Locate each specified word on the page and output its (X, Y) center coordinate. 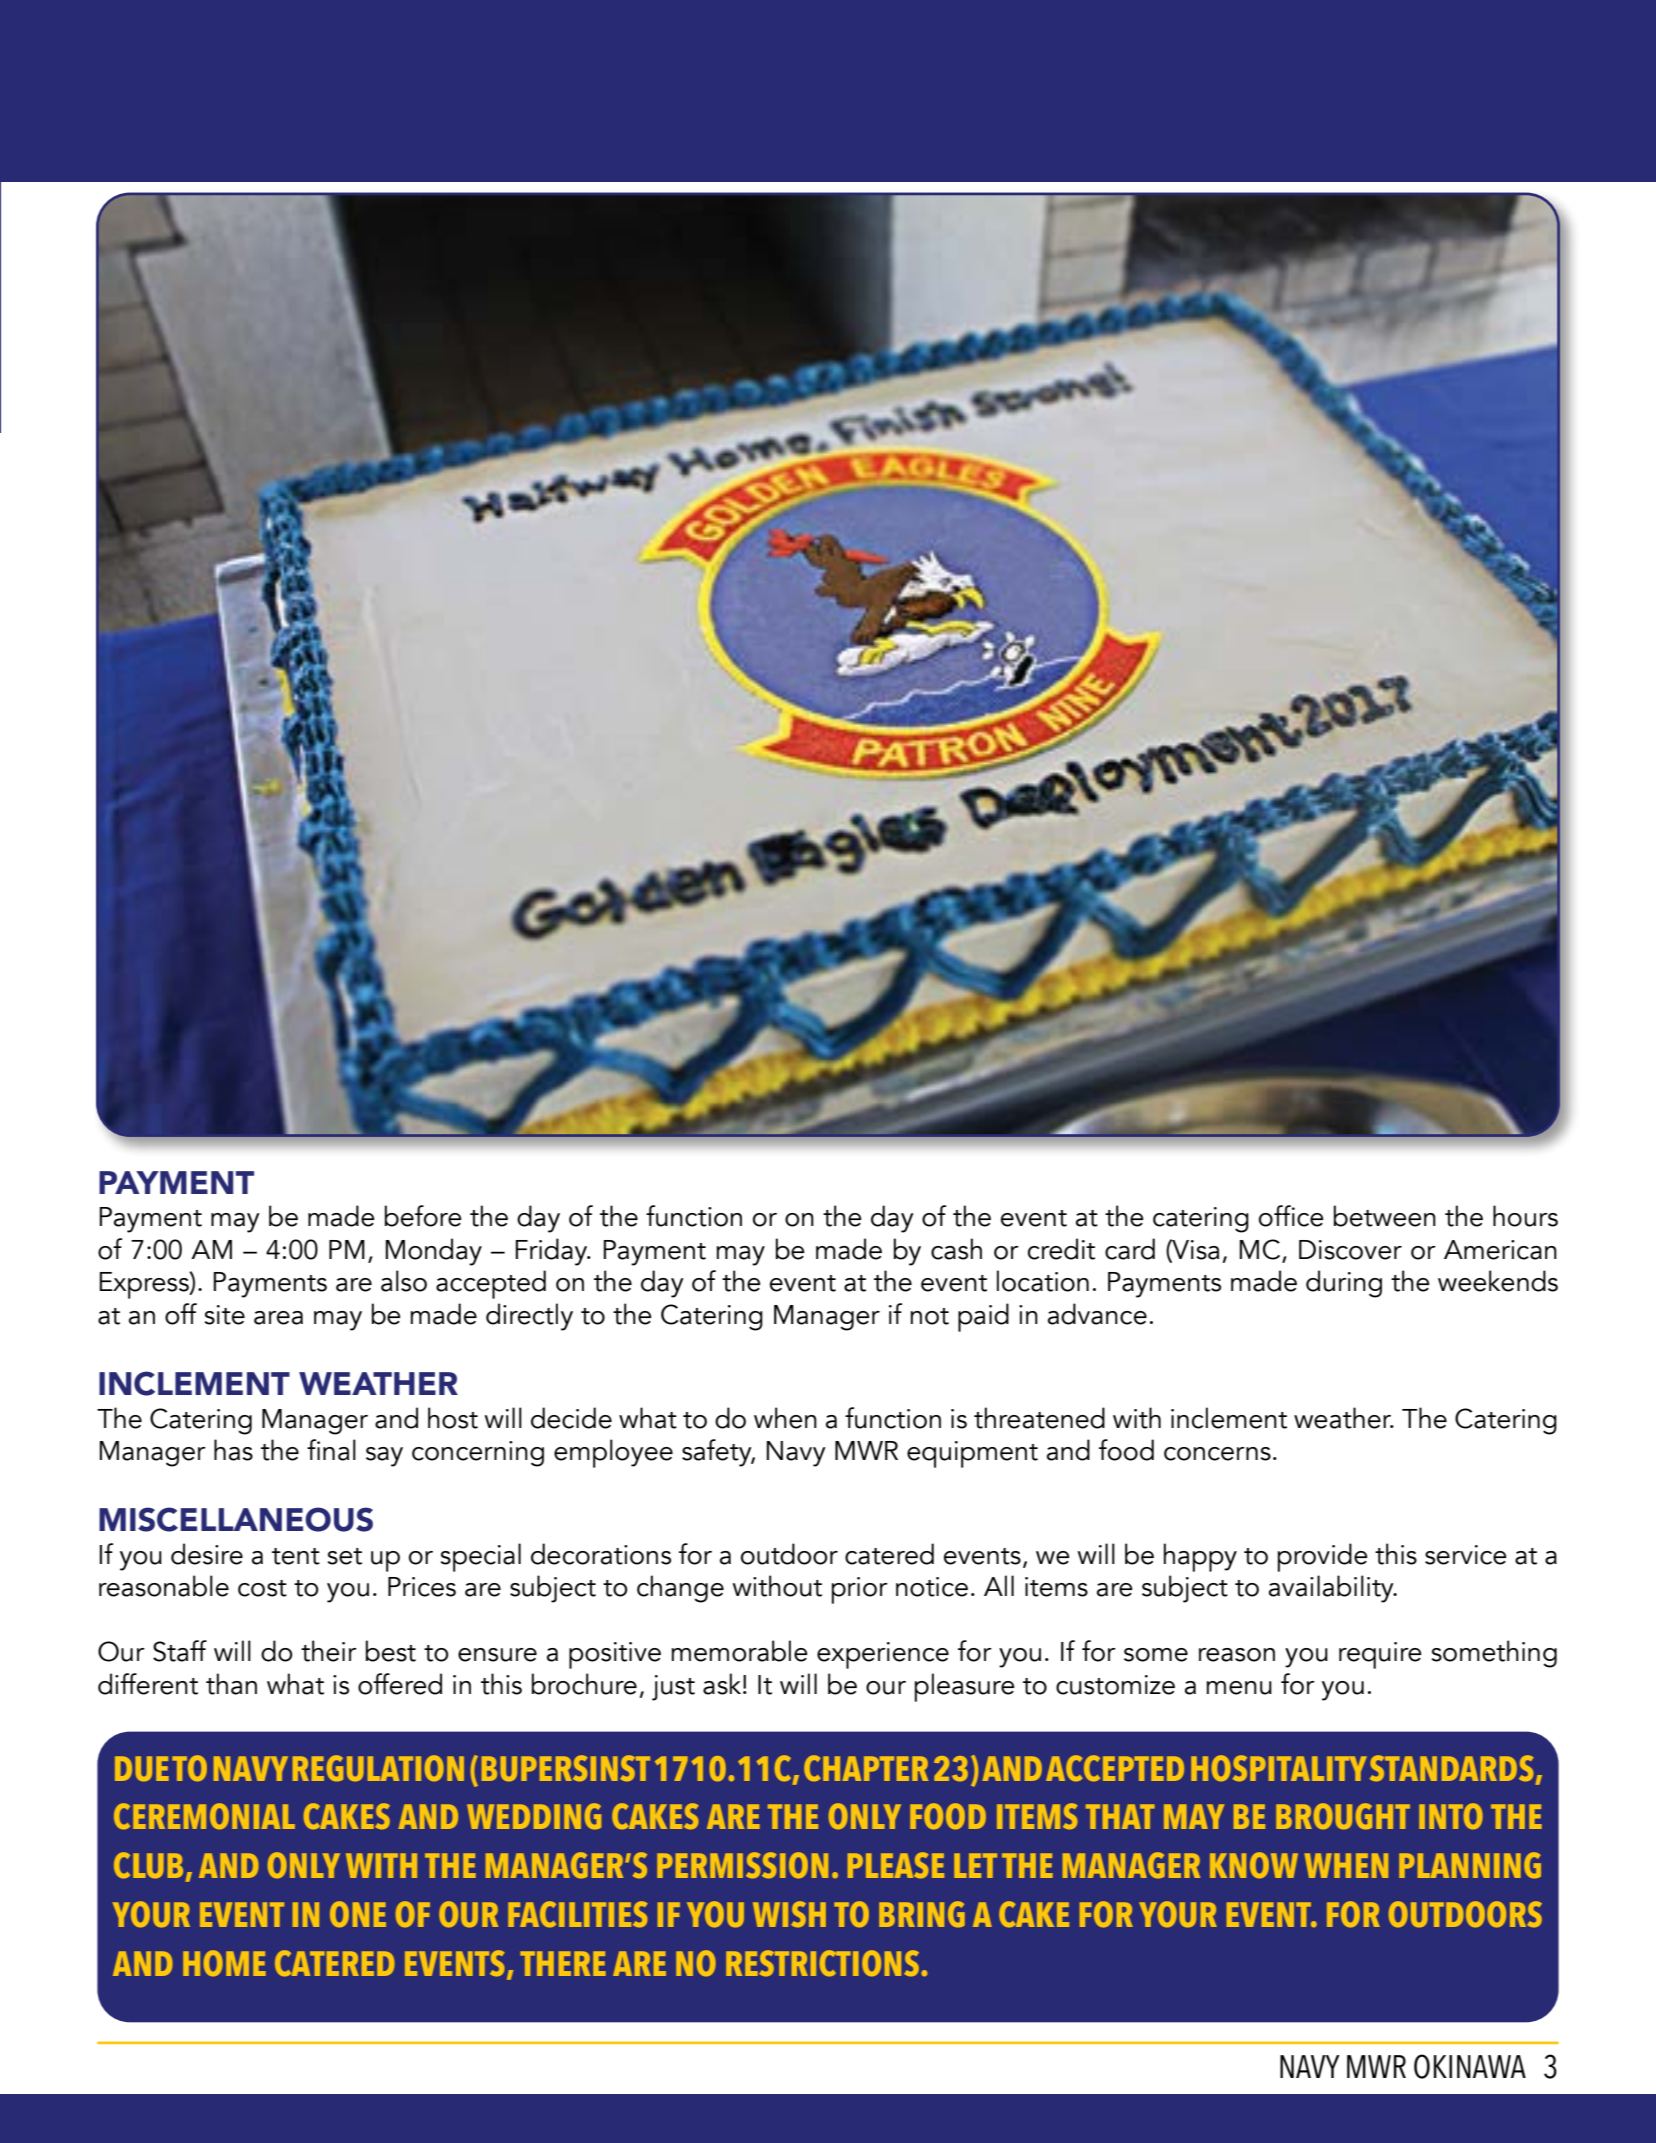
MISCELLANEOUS (236, 1519)
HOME (224, 1963)
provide (1323, 1557)
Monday (433, 1252)
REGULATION (378, 1768)
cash (956, 1249)
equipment (972, 1454)
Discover (1350, 1250)
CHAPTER (866, 1768)
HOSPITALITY (1279, 1768)
